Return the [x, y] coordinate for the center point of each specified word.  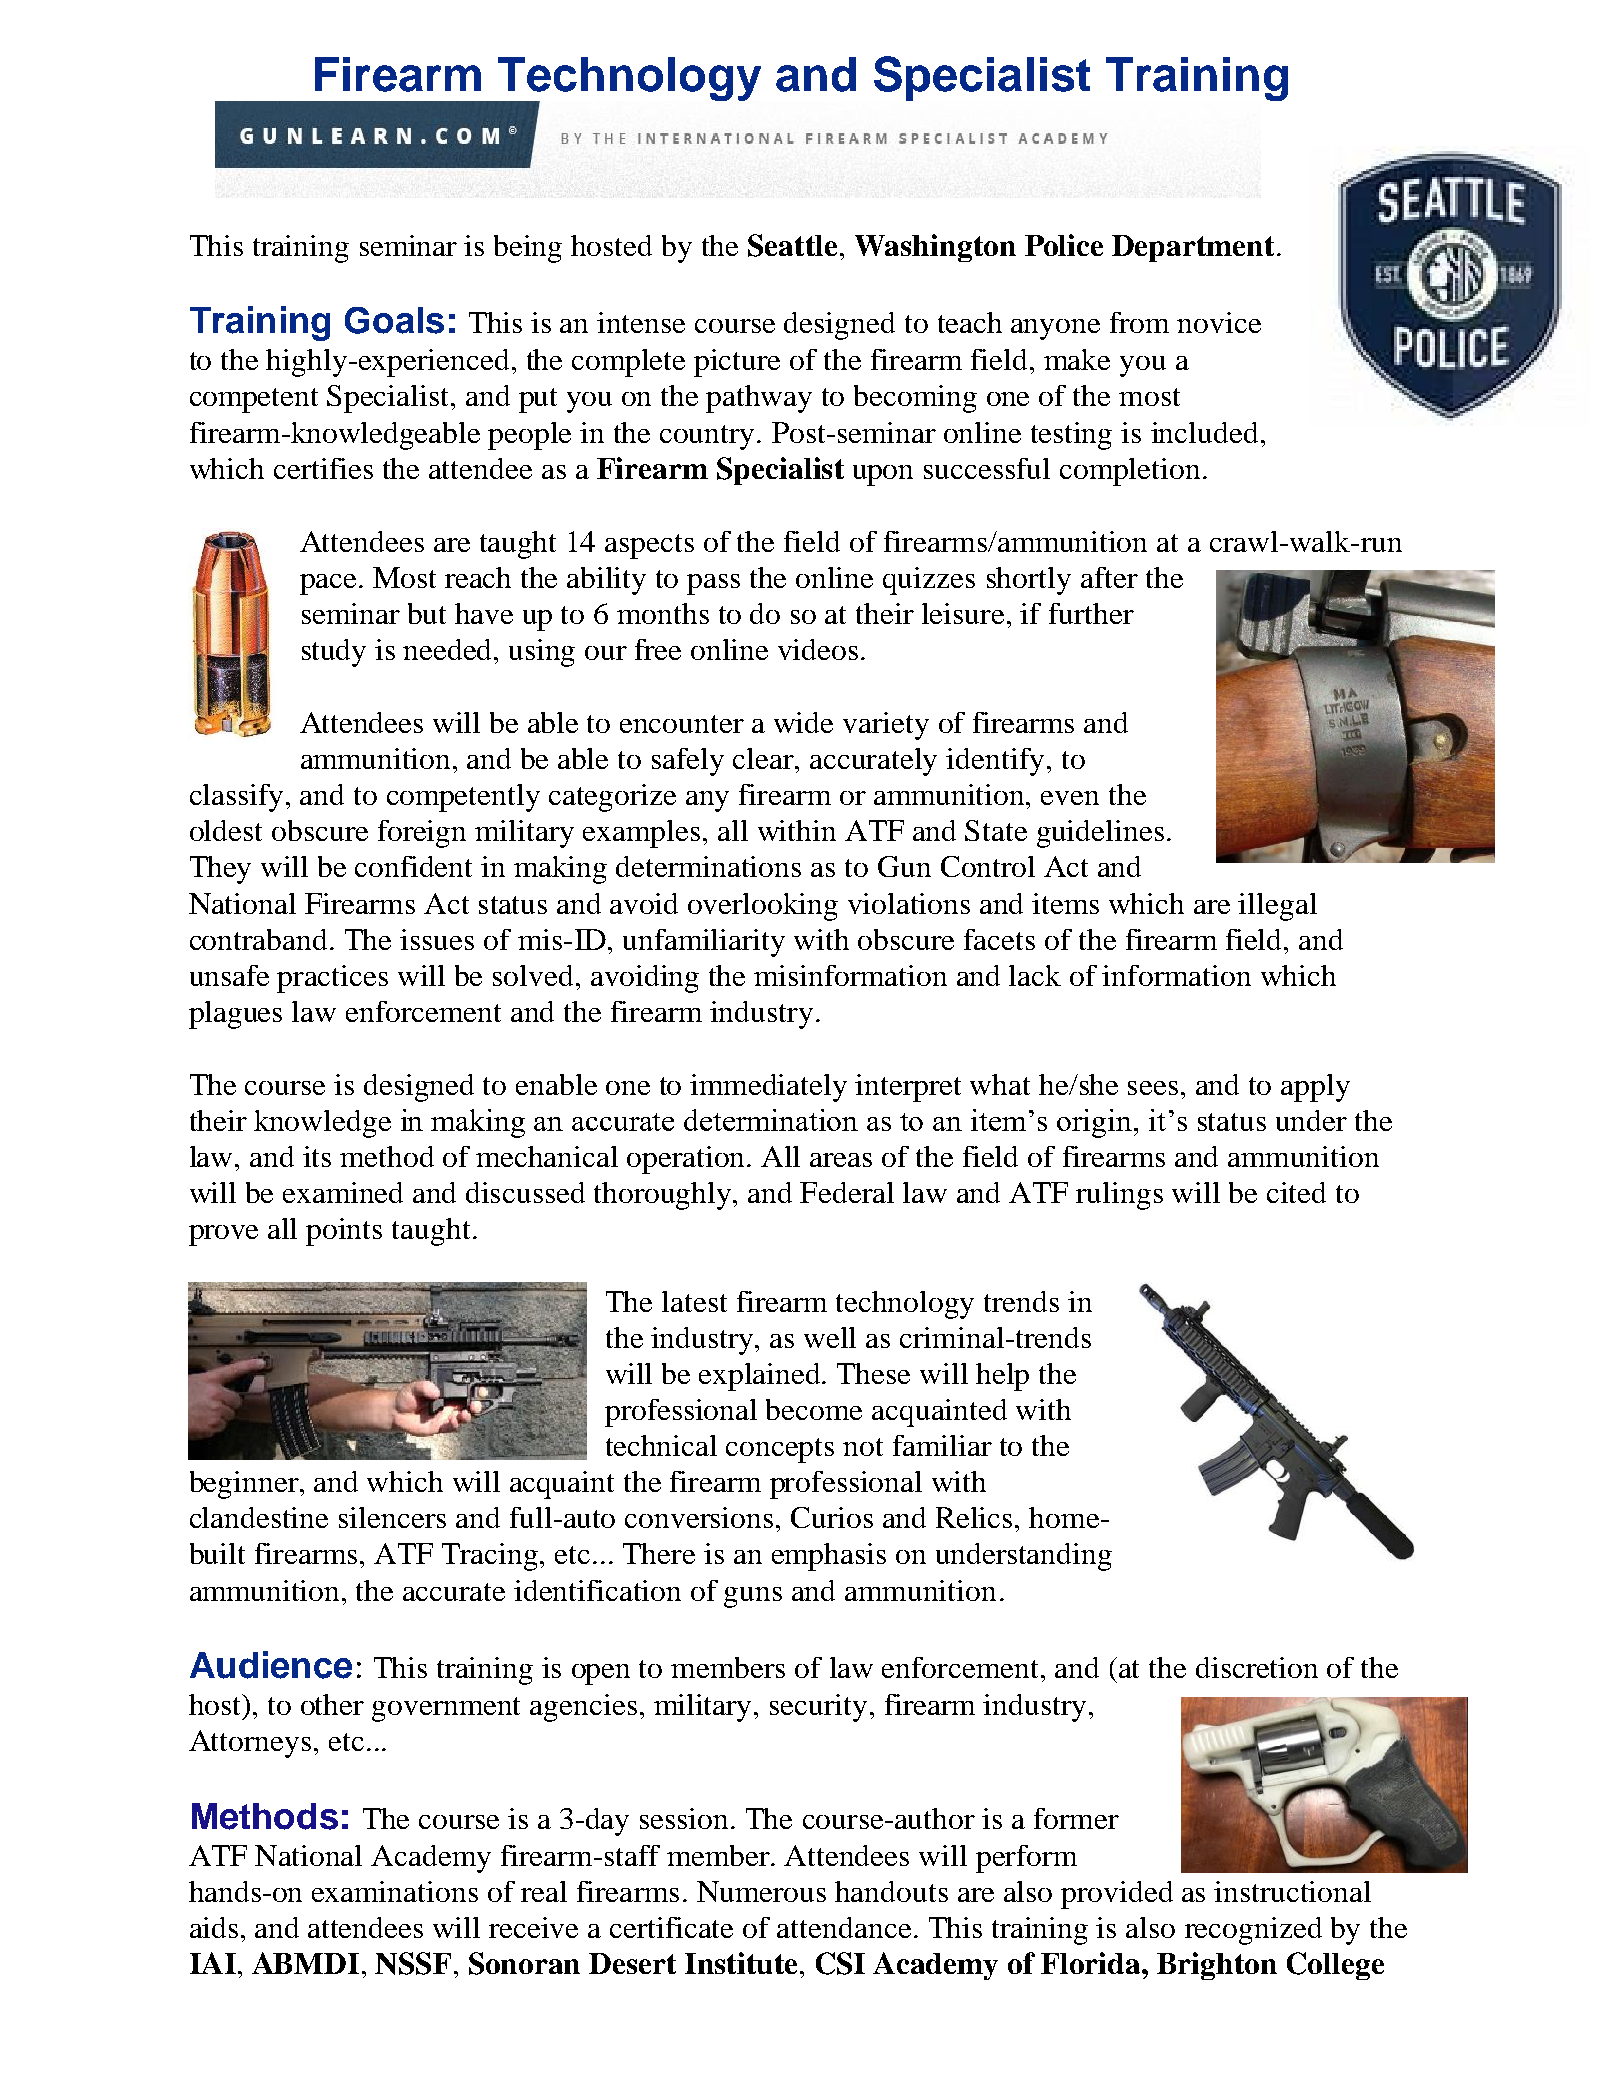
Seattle [792, 245]
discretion [1257, 1667]
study [334, 653]
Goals [394, 320]
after [1109, 577]
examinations [395, 1891]
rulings [1119, 1196]
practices [332, 979]
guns [753, 1597]
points [344, 1232]
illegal [1277, 907]
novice [1219, 322]
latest [694, 1301]
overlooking [763, 907]
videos [818, 649]
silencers [392, 1517]
